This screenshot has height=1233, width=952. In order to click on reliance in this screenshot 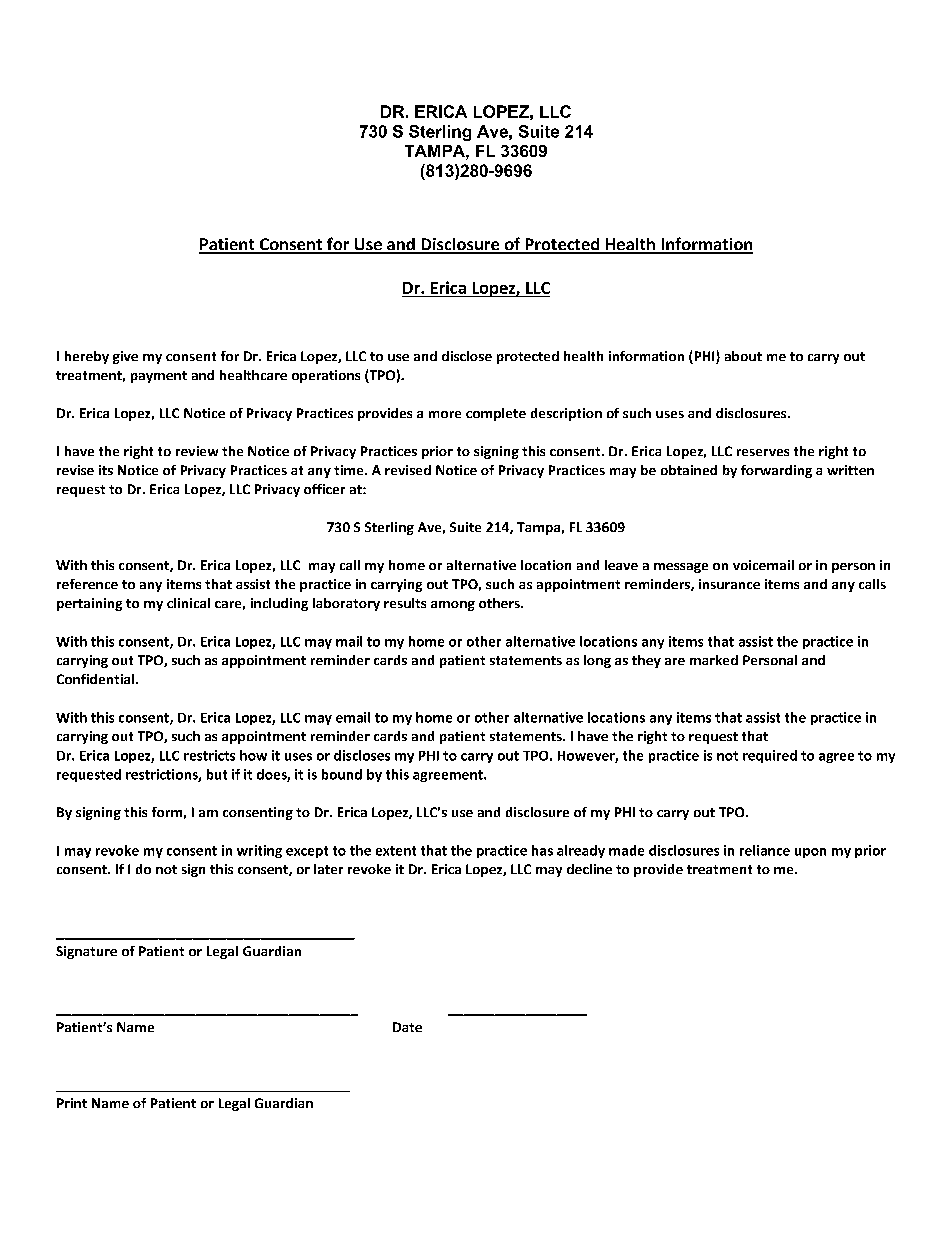, I will do `click(765, 850)`.
